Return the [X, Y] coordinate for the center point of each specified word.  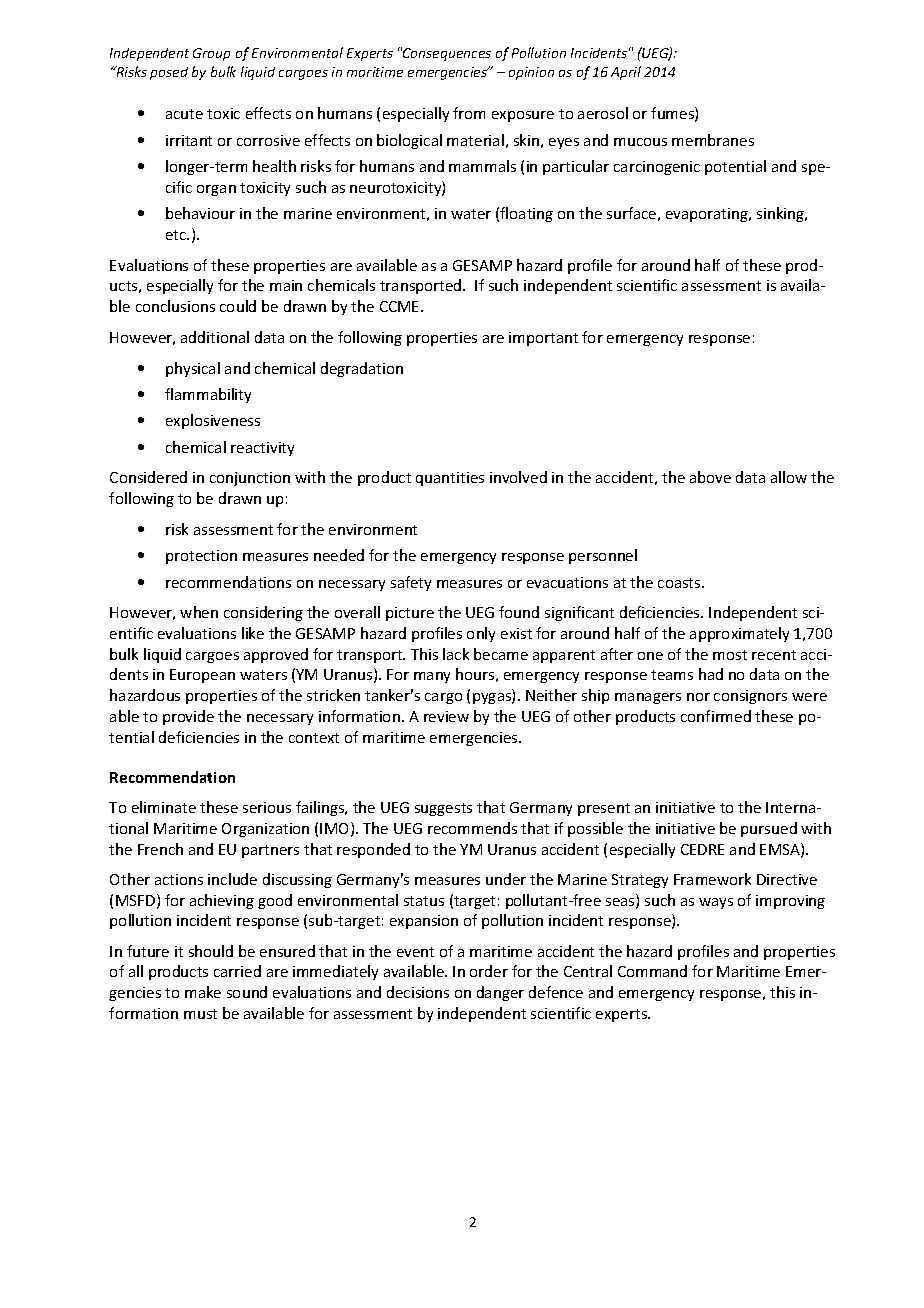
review [446, 716]
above [710, 477]
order [489, 971]
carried [237, 971]
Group [211, 54]
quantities [450, 479]
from [469, 113]
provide [188, 717]
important [543, 339]
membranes [713, 140]
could [238, 306]
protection [201, 557]
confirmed [716, 716]
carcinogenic [657, 168]
